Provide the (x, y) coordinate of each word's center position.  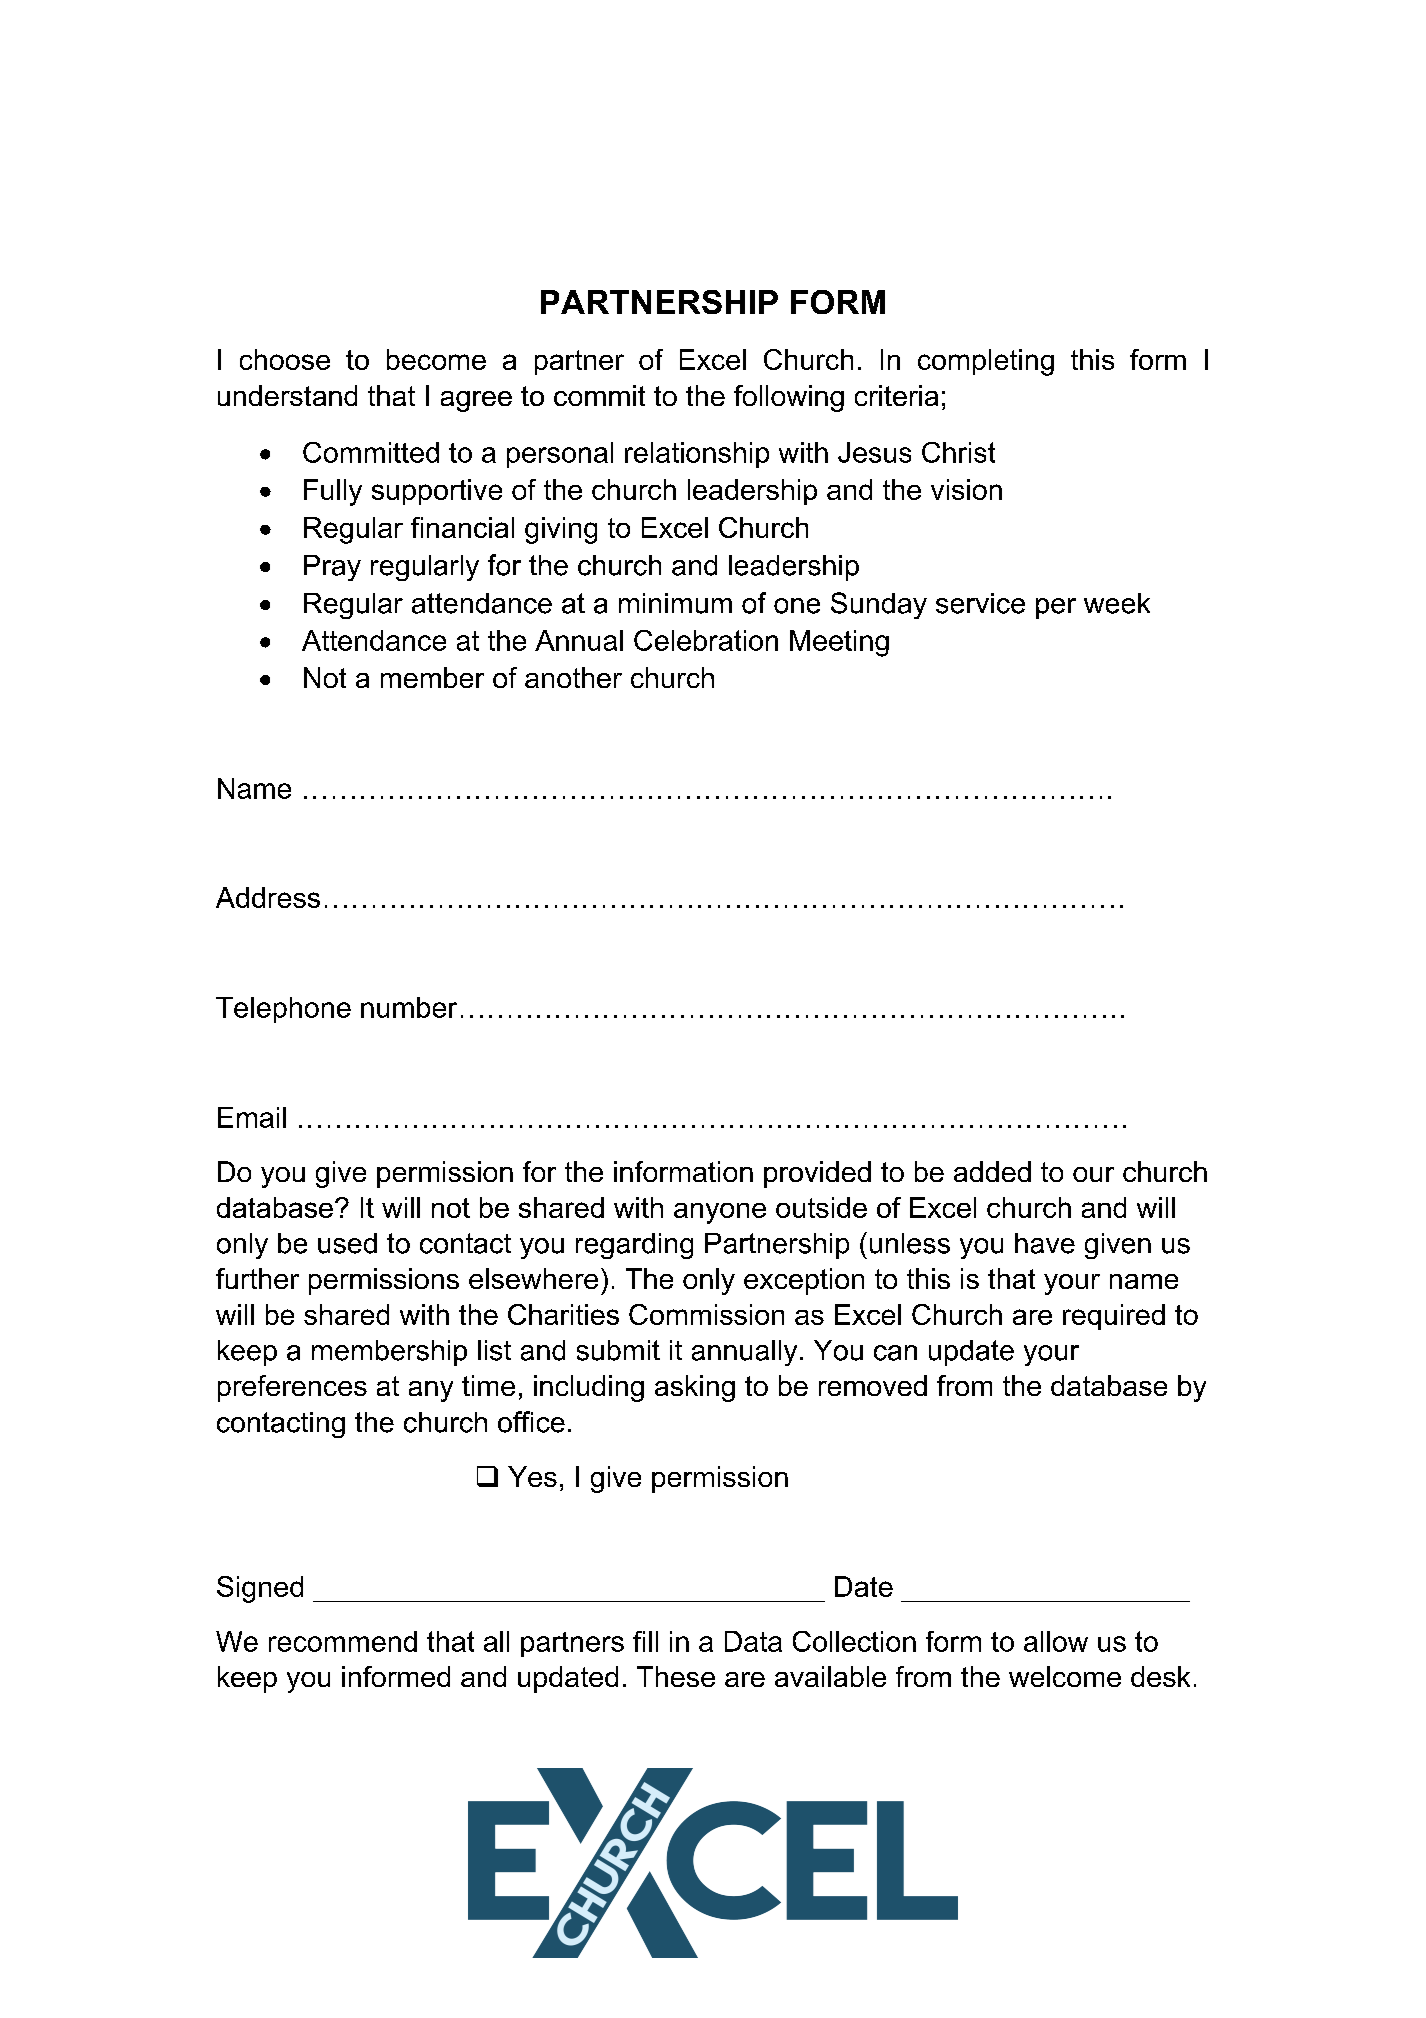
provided (817, 1174)
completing (986, 362)
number (409, 1007)
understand (287, 395)
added (992, 1171)
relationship (697, 455)
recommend (343, 1641)
